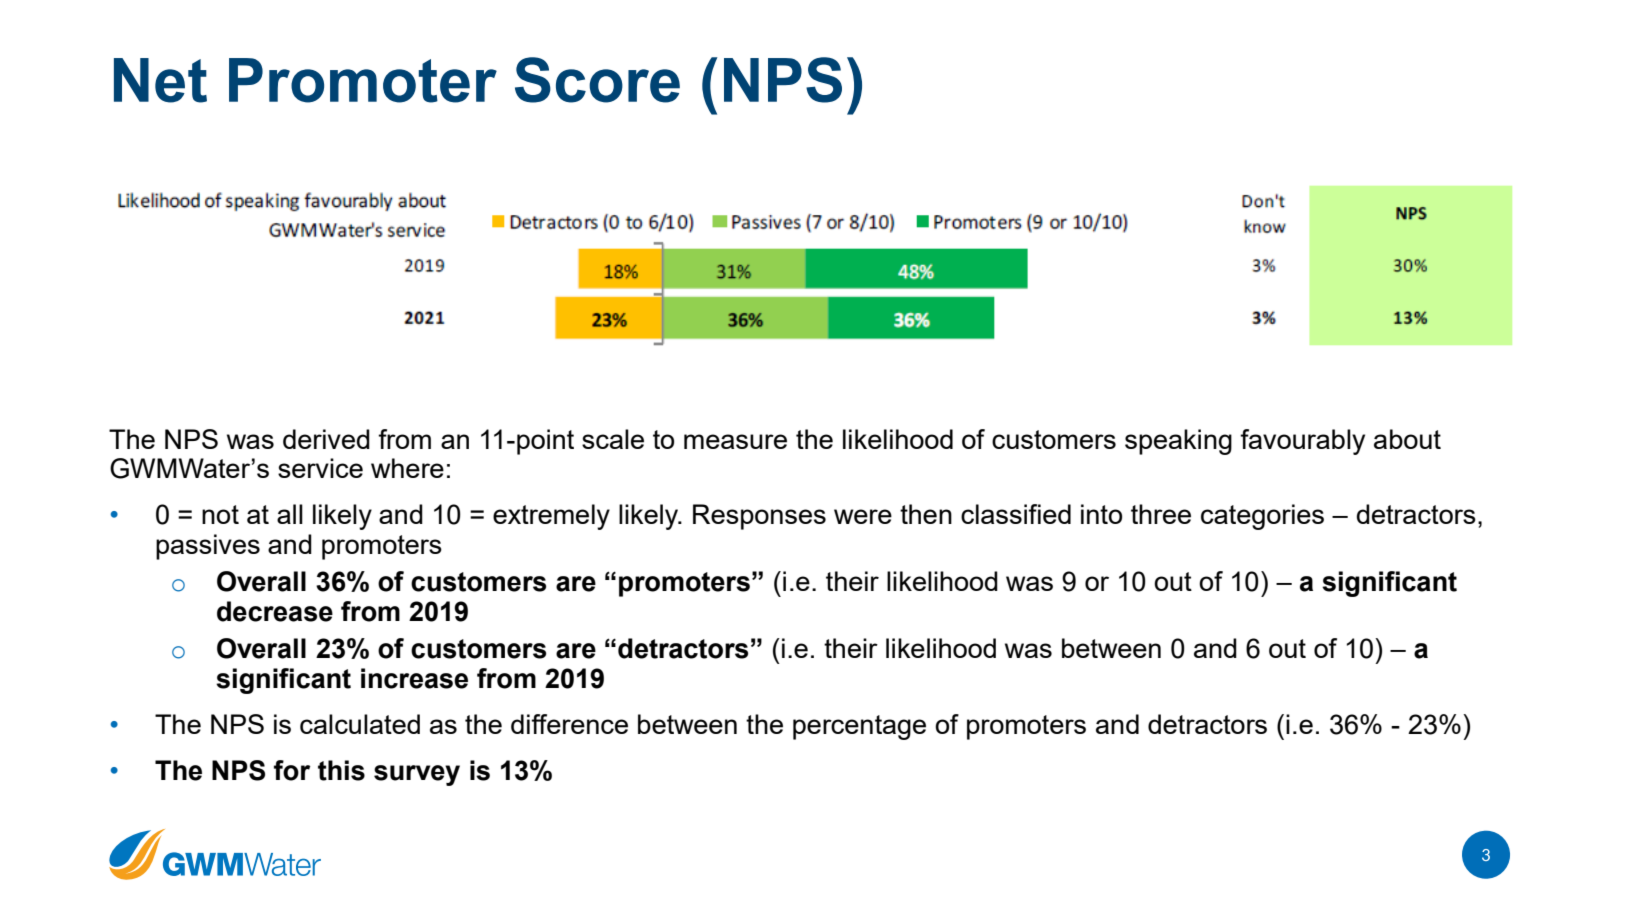 This screenshot has height=915, width=1627. Describe the element at coordinates (292, 770) in the screenshot. I see `for` at that location.
